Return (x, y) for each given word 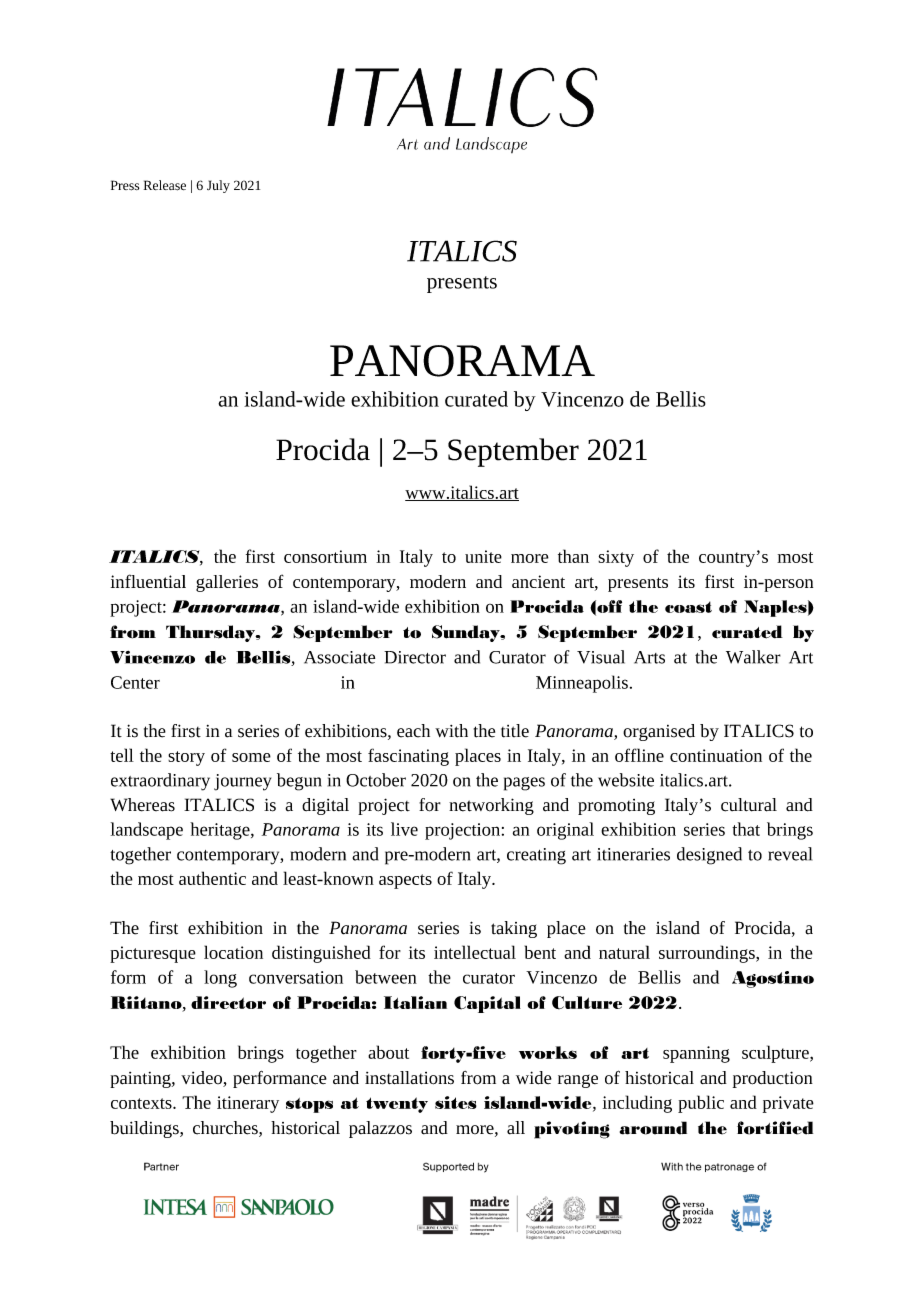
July (218, 186)
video (202, 1079)
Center (135, 682)
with (451, 731)
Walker (753, 657)
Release (165, 185)
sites (456, 1102)
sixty (616, 558)
